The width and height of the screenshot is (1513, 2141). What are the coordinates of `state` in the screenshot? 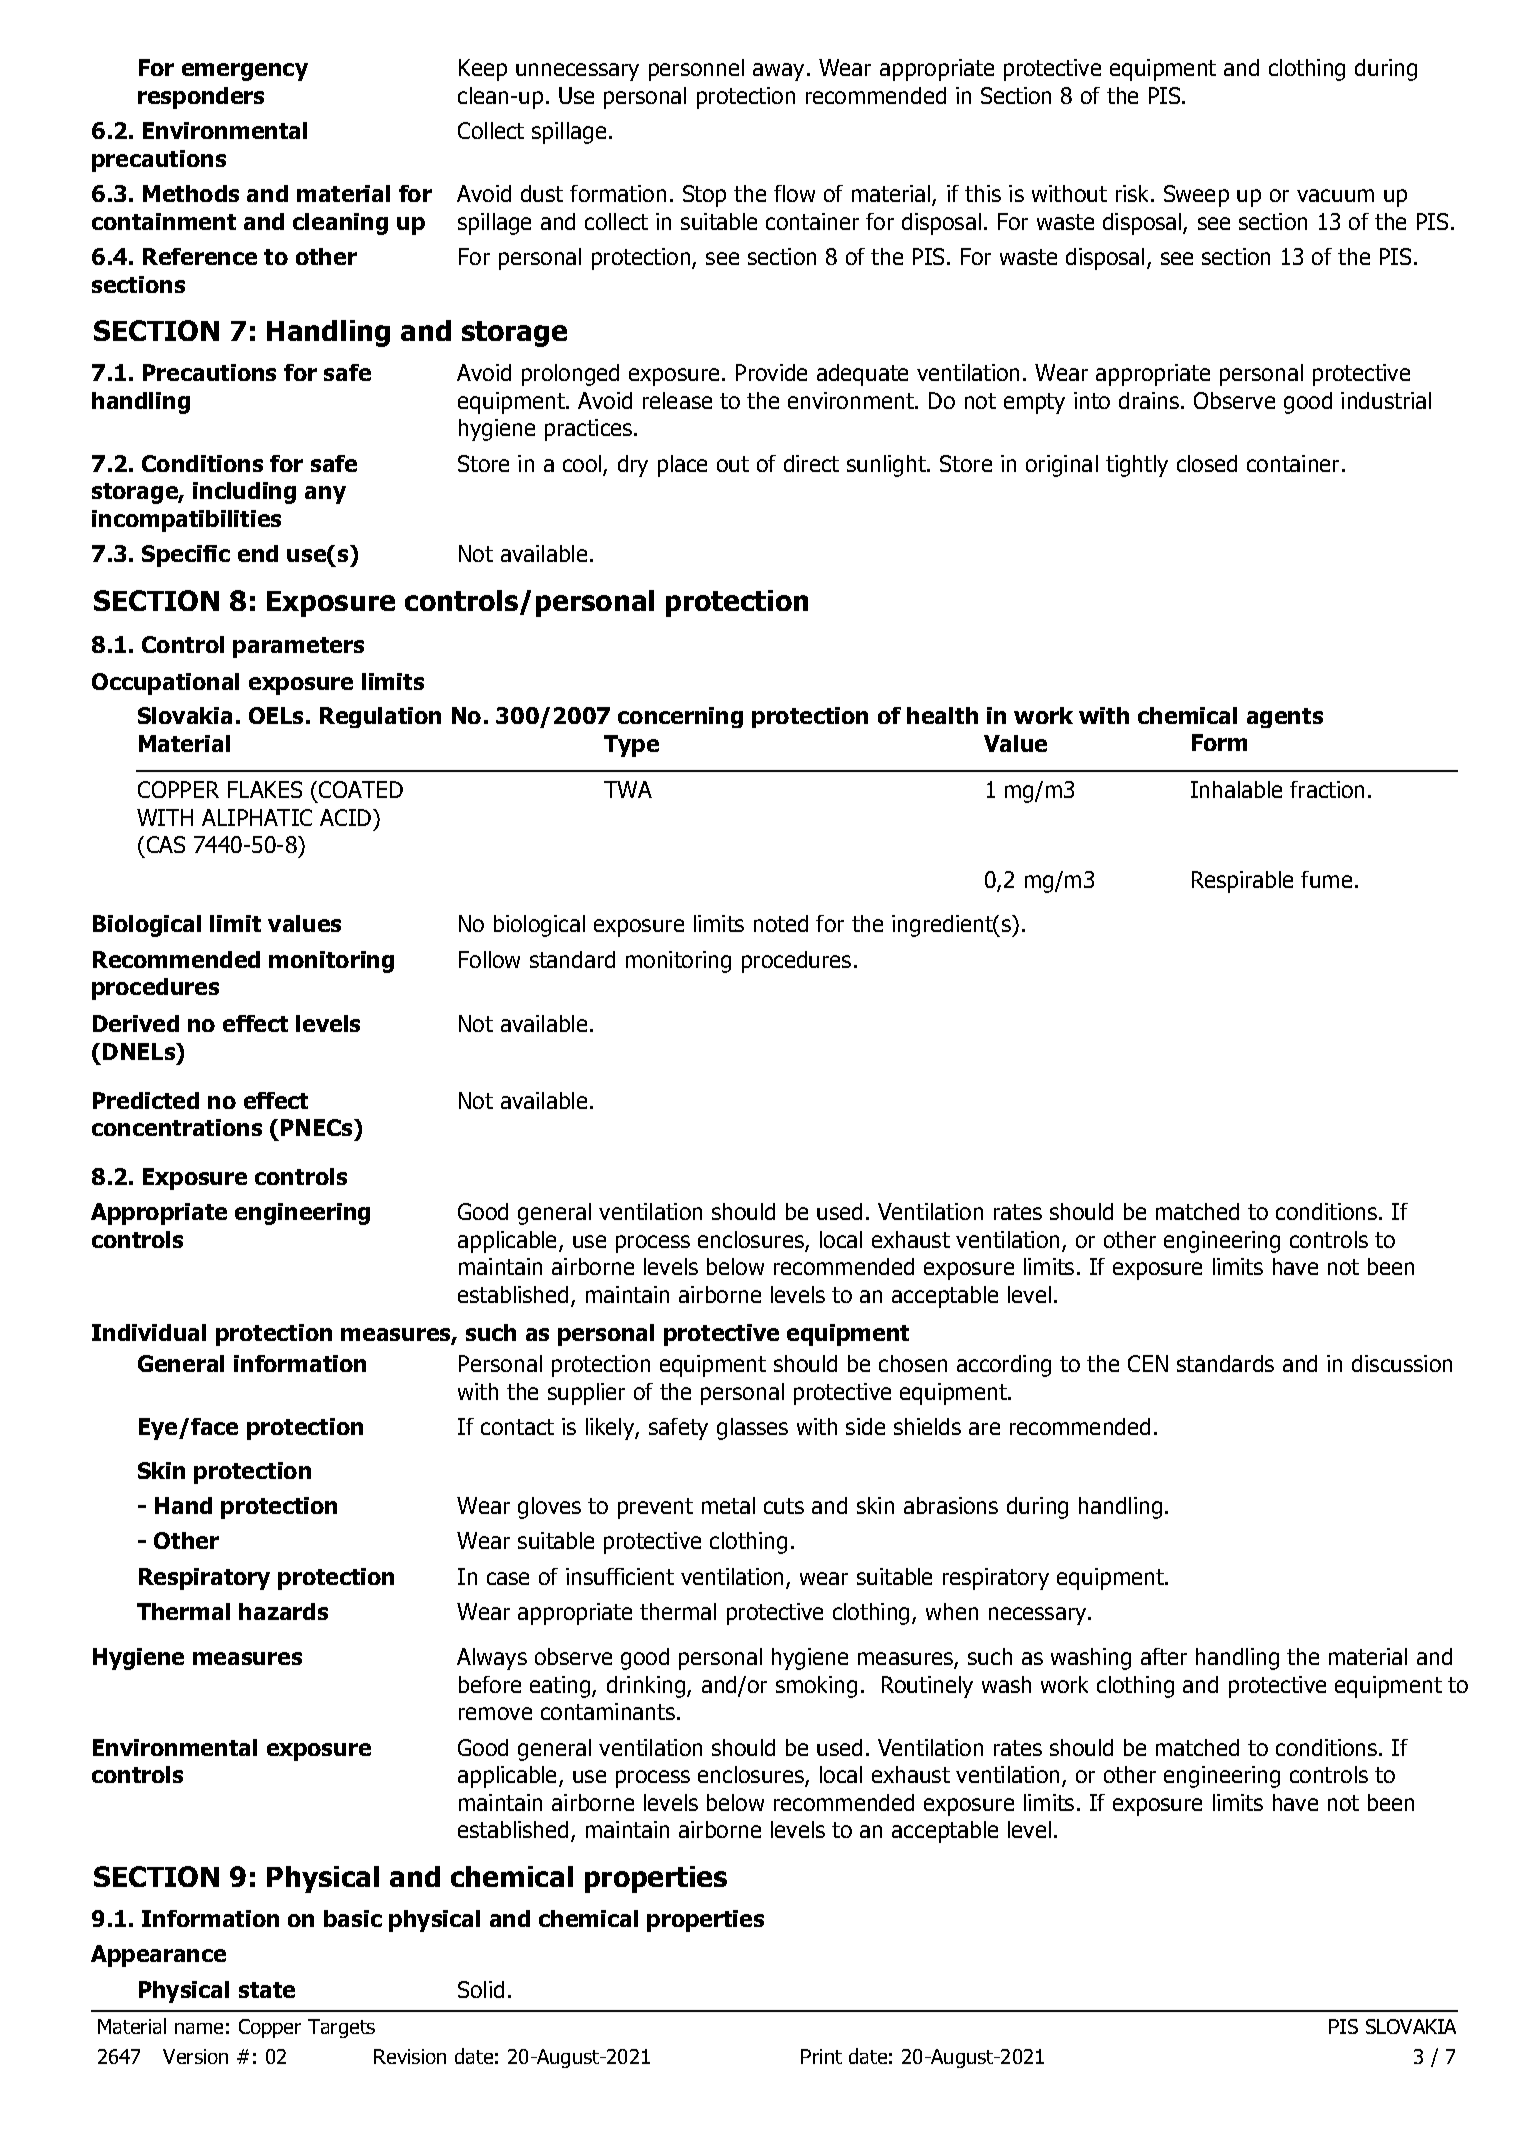 It's located at (267, 1990).
